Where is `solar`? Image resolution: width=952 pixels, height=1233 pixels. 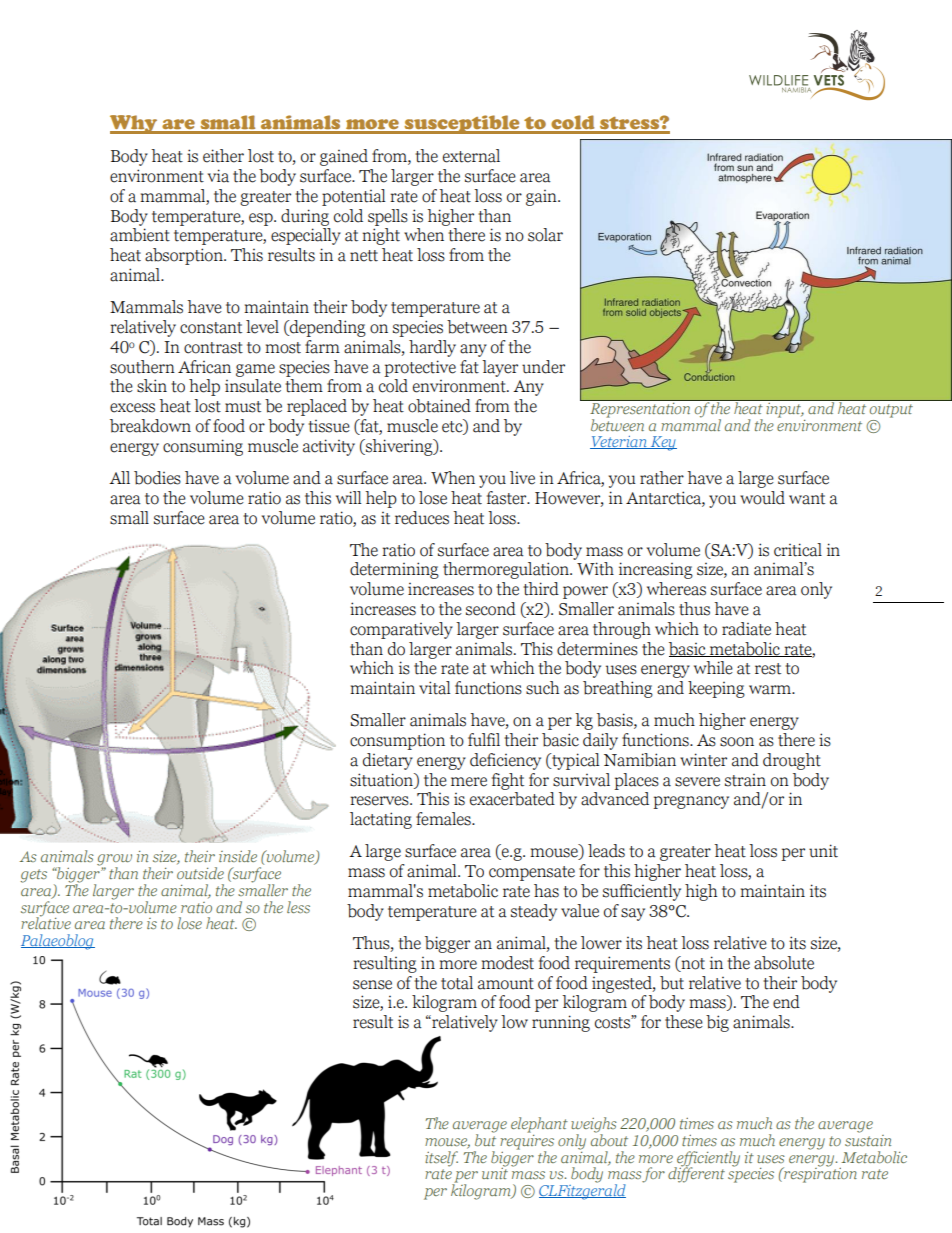
solar is located at coordinates (545, 235).
